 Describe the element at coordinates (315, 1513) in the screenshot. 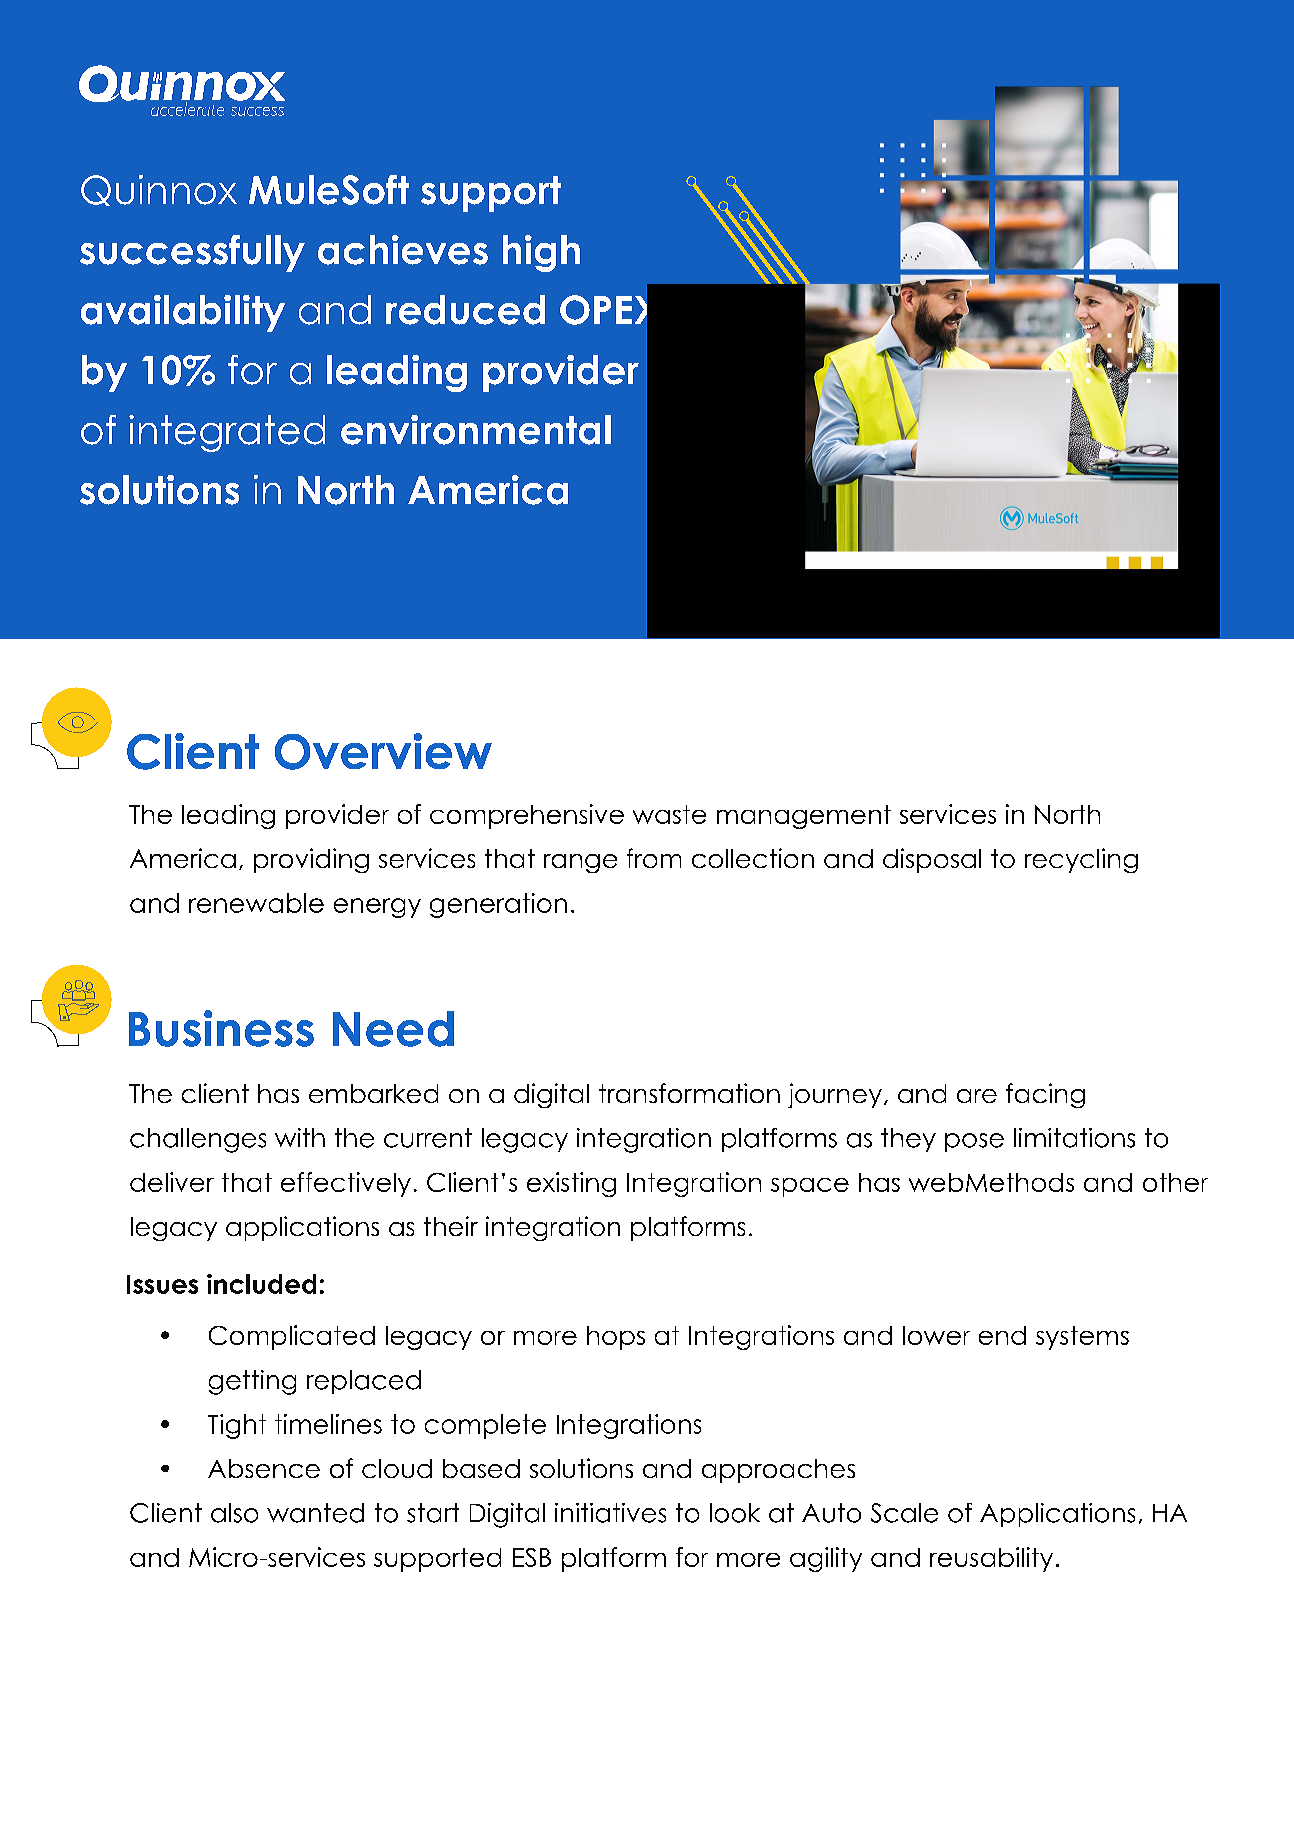

I see `wanted` at that location.
